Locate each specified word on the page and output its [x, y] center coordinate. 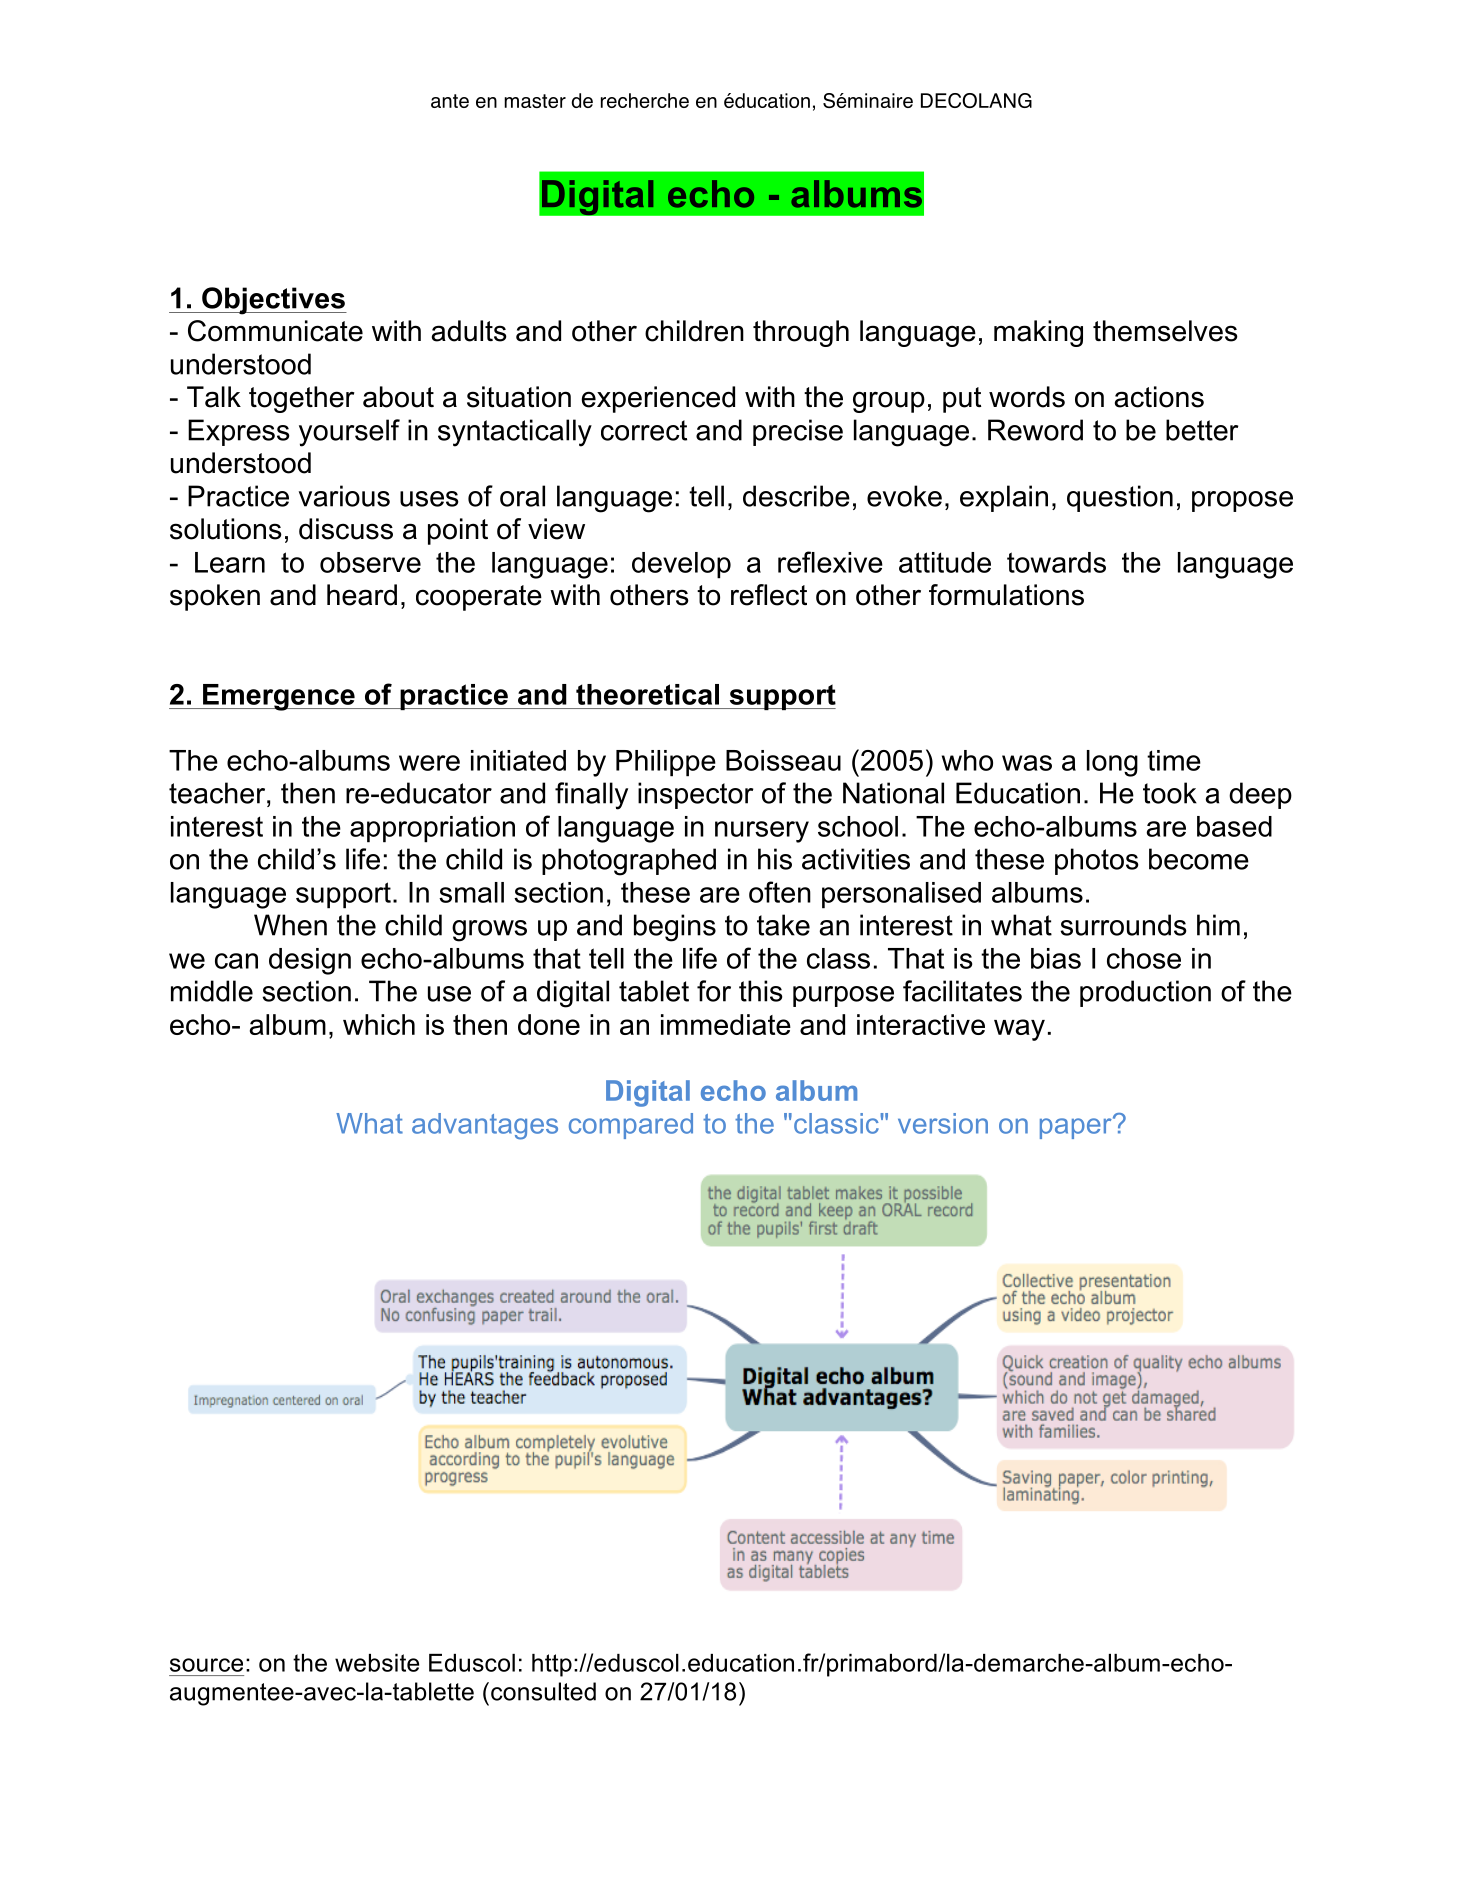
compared [631, 1126]
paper [1077, 1127]
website [377, 1663]
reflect [769, 595]
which [379, 1024]
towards [1056, 562]
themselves [1165, 331]
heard [362, 595]
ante [450, 101]
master [535, 101]
